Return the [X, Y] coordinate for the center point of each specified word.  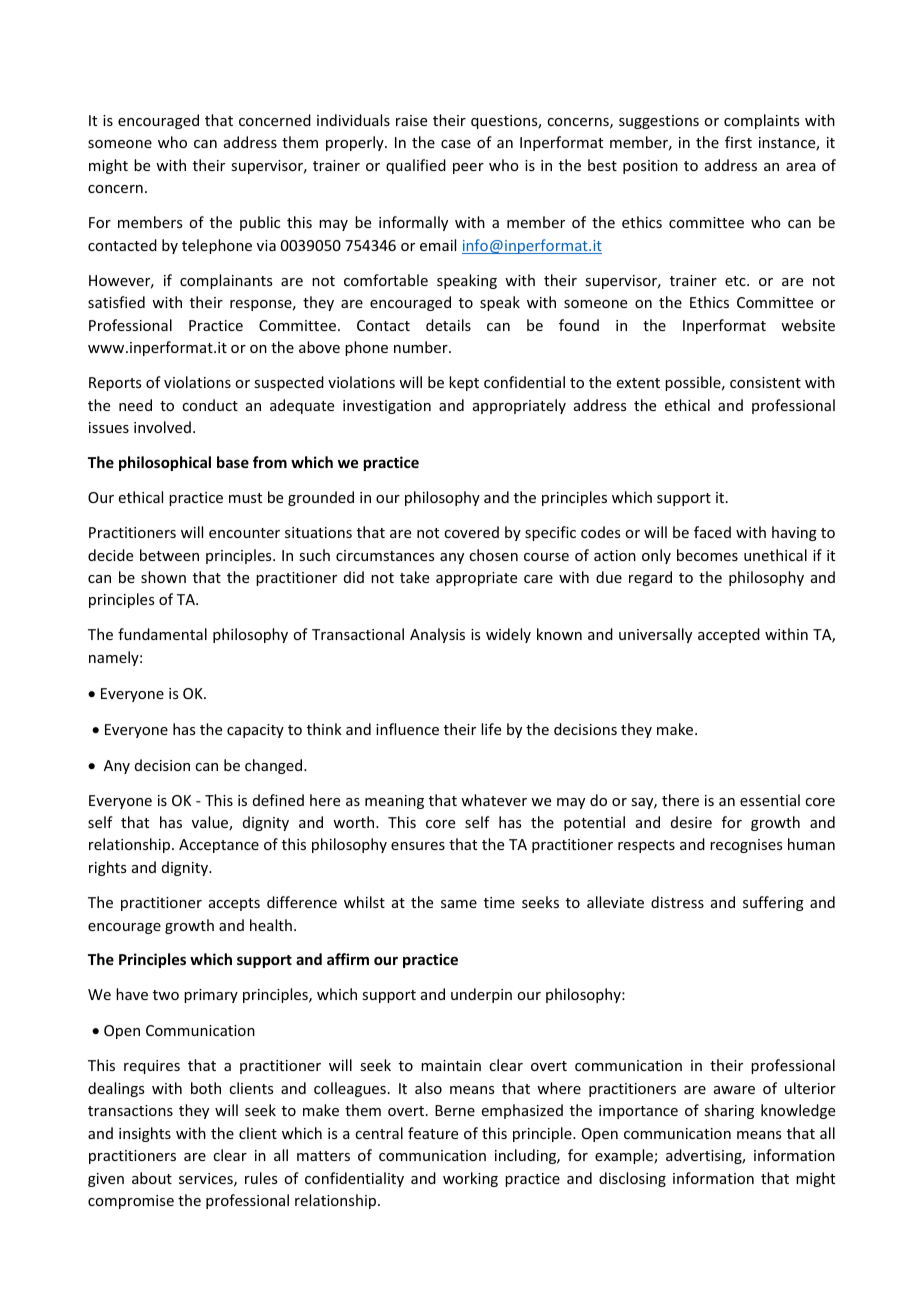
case [456, 144]
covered [471, 532]
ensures [418, 846]
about [152, 1178]
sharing [729, 1111]
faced [712, 532]
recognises [746, 846]
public [260, 223]
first [738, 142]
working [470, 1179]
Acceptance [219, 846]
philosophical [165, 463]
